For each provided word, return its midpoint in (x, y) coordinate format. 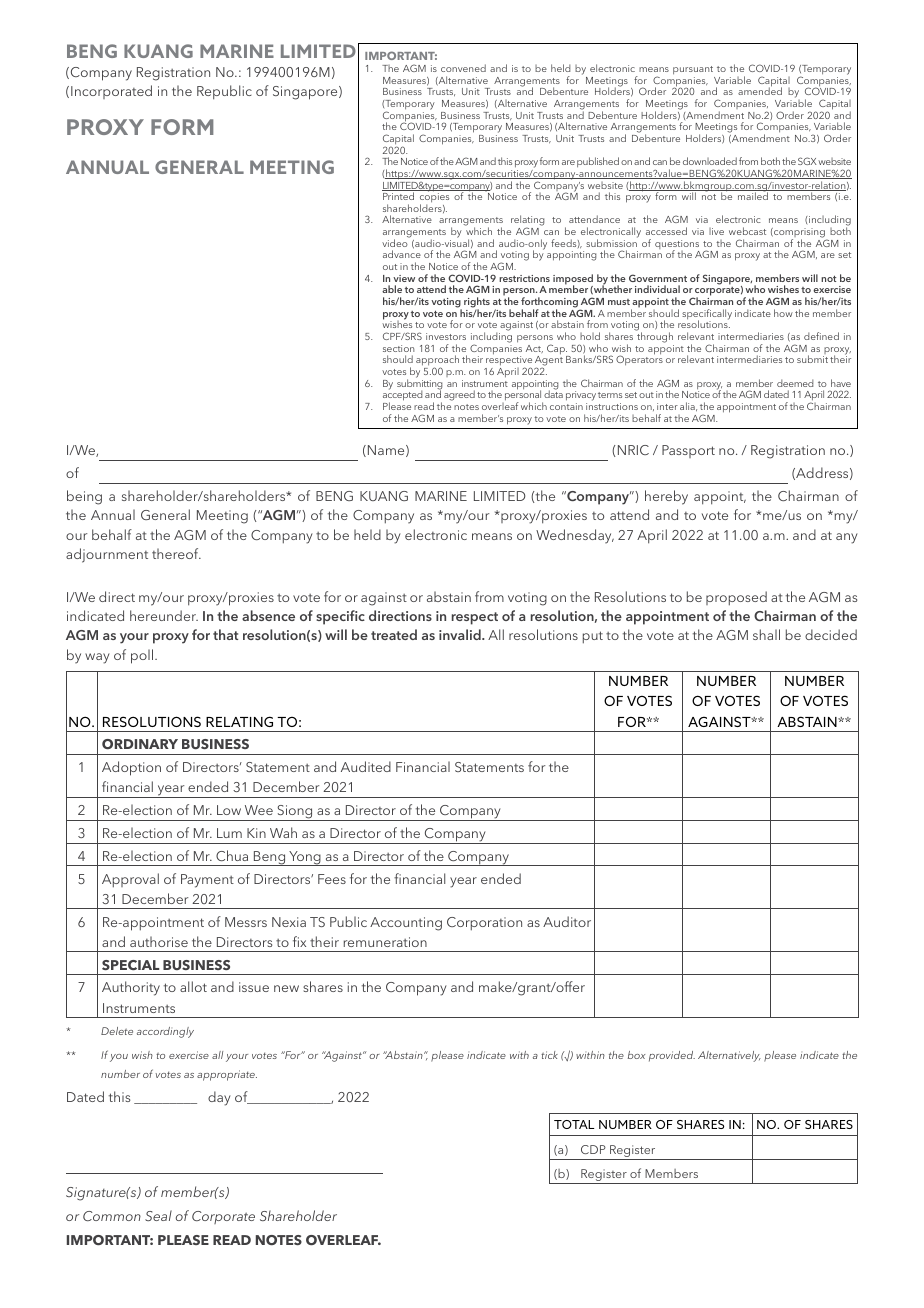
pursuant (693, 70)
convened (463, 68)
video (396, 242)
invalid (461, 634)
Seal (158, 1215)
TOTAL (574, 1124)
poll (143, 656)
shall (766, 634)
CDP (593, 1149)
